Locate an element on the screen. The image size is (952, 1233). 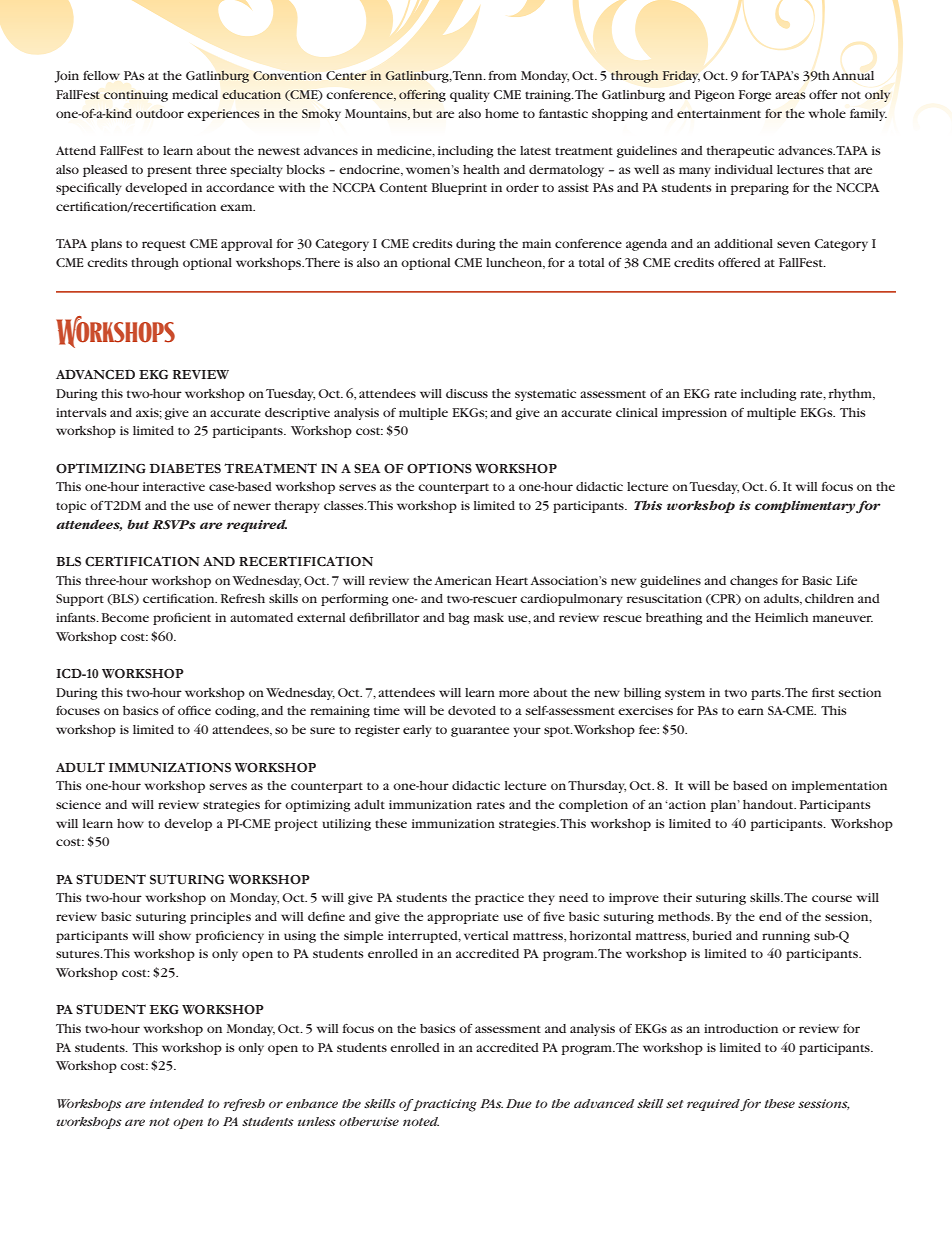
quality is located at coordinates (470, 96).
